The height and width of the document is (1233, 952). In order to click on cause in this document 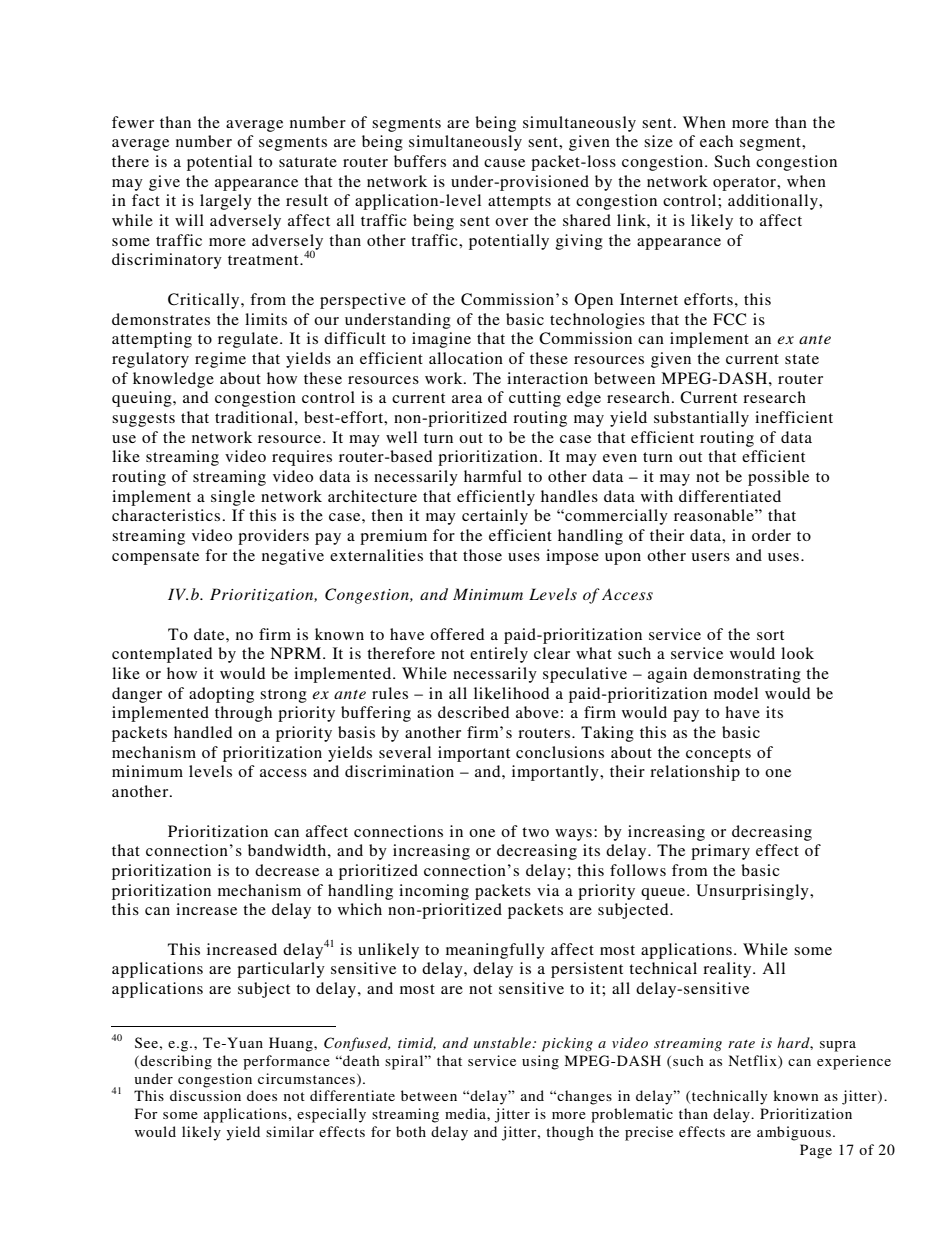, I will do `click(504, 163)`.
